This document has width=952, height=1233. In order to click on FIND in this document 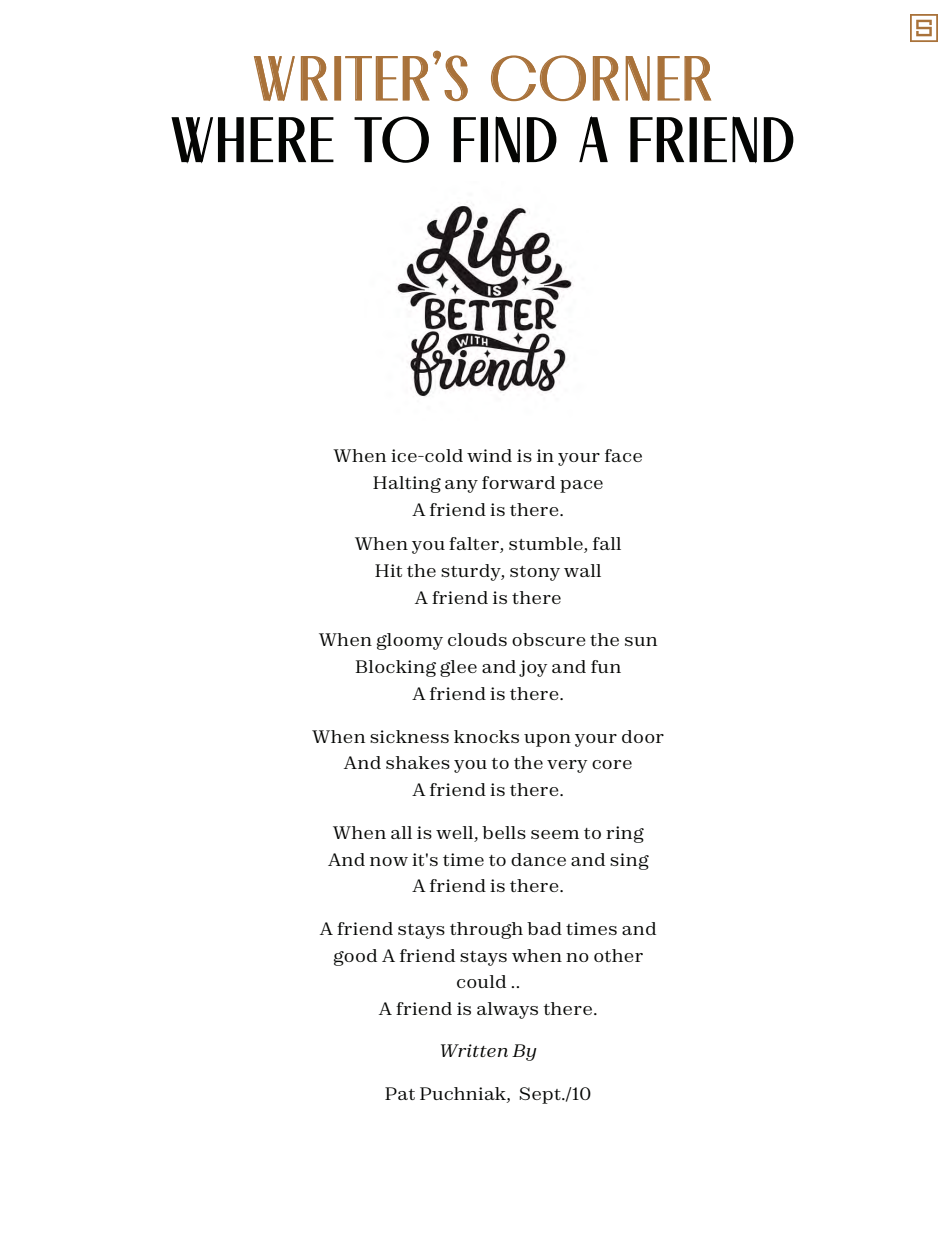, I will do `click(505, 139)`.
